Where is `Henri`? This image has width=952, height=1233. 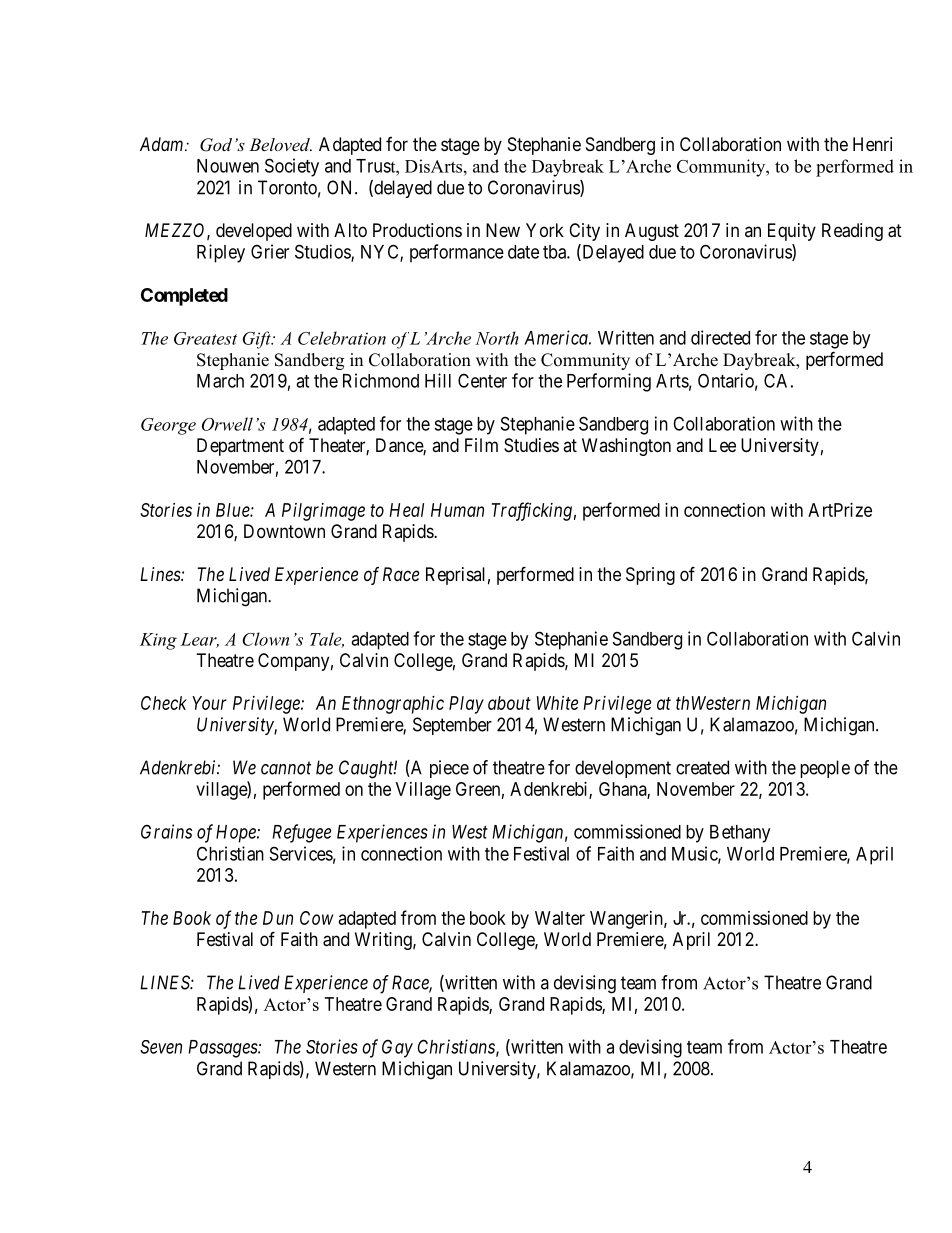 Henri is located at coordinates (872, 144).
